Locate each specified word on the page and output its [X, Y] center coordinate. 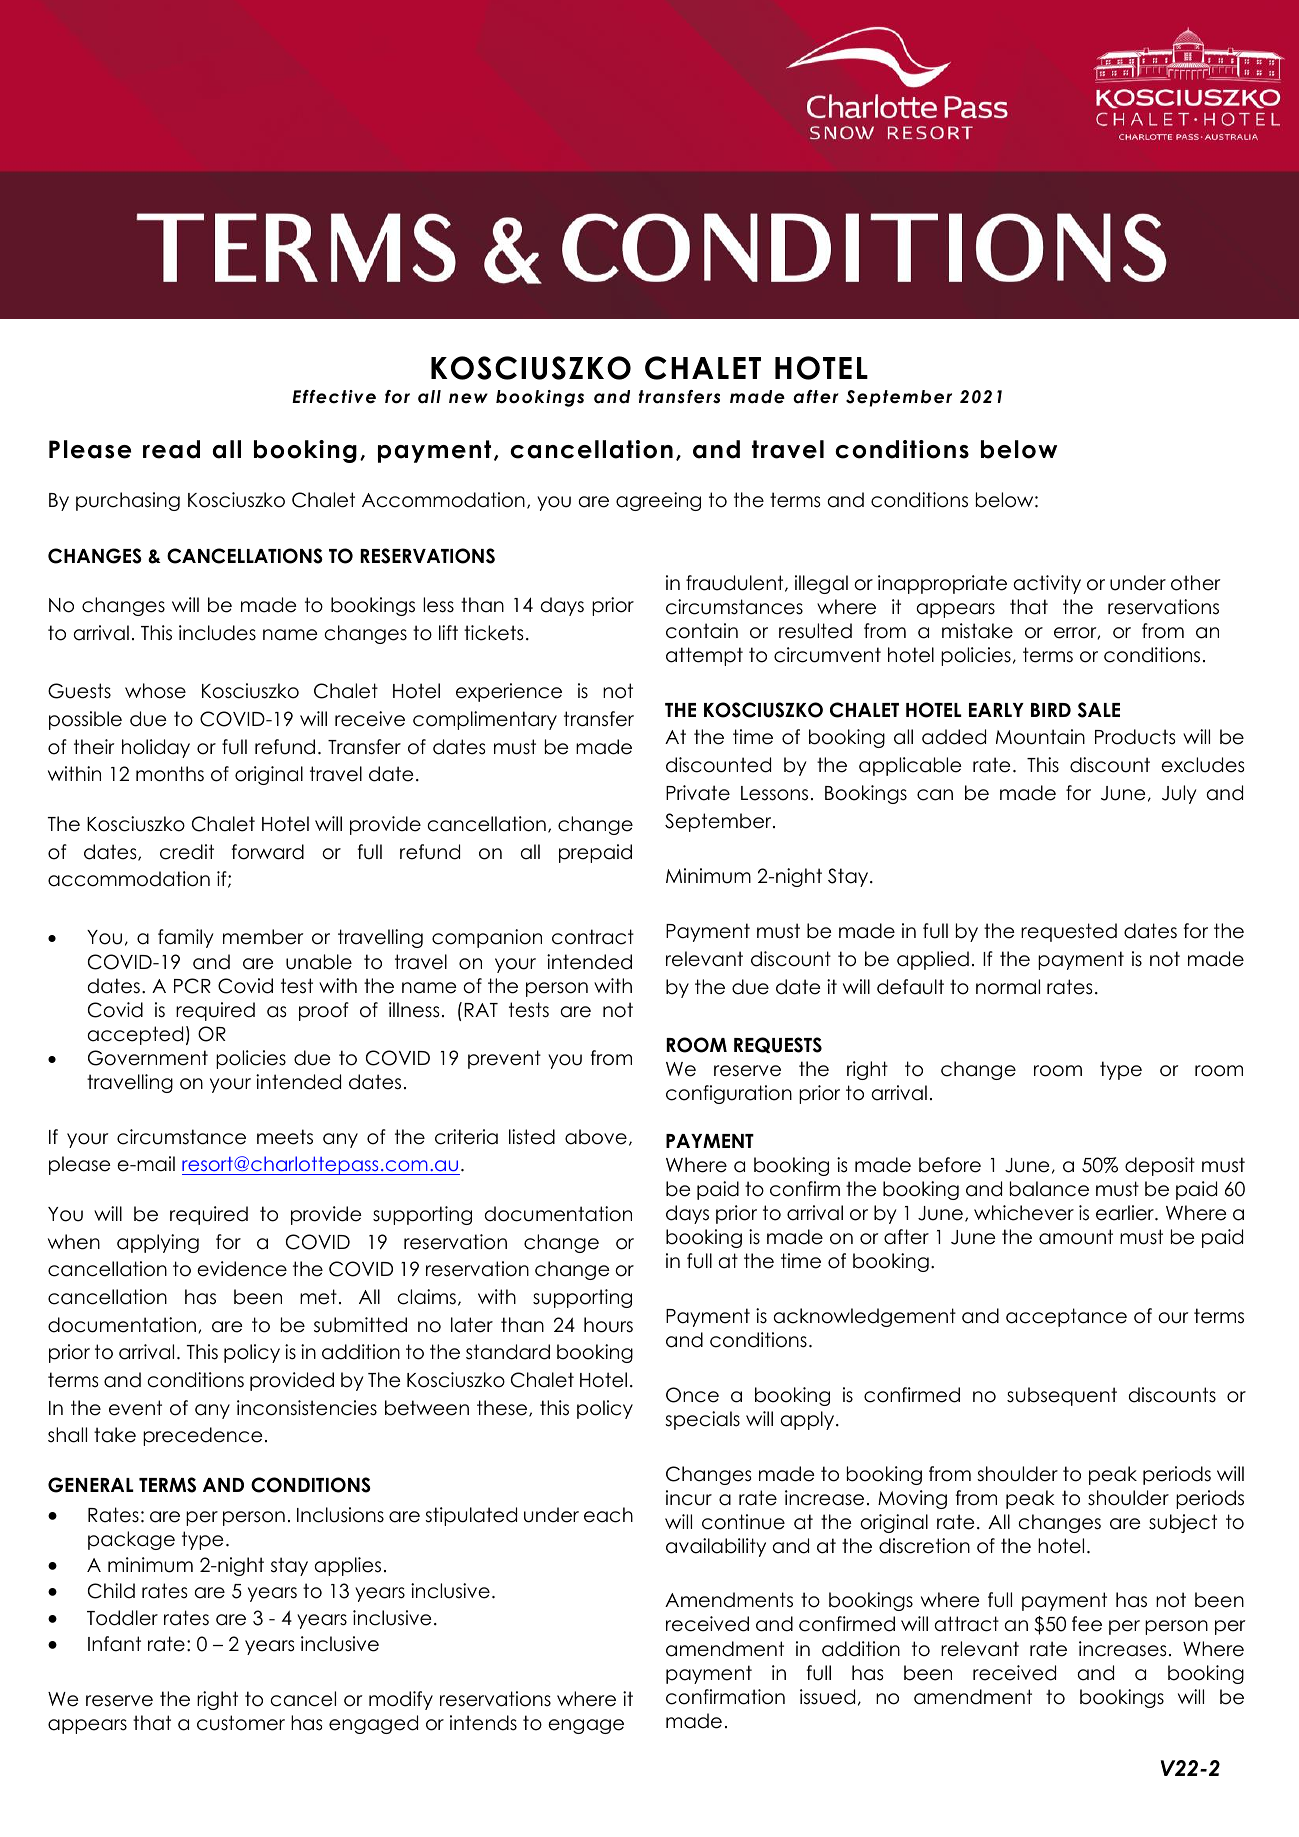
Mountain [1040, 737]
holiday [156, 748]
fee [1087, 1624]
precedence [202, 1436]
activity [1047, 584]
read [171, 449]
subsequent [1062, 1396]
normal [1008, 987]
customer [241, 1723]
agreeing [658, 501]
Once [692, 1395]
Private [698, 793]
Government [148, 1058]
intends [483, 1723]
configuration [729, 1094]
